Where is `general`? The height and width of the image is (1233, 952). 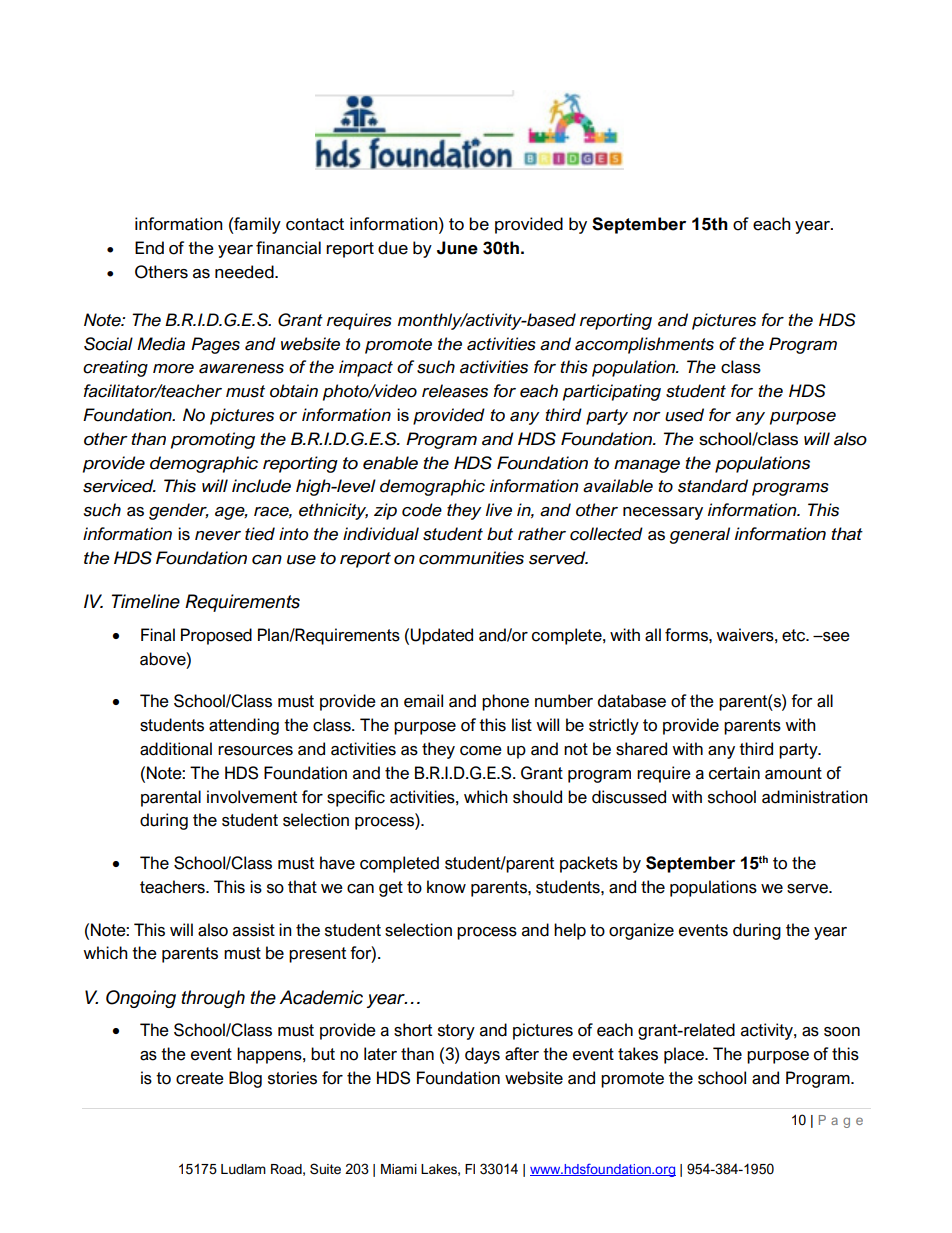
general is located at coordinates (700, 535).
